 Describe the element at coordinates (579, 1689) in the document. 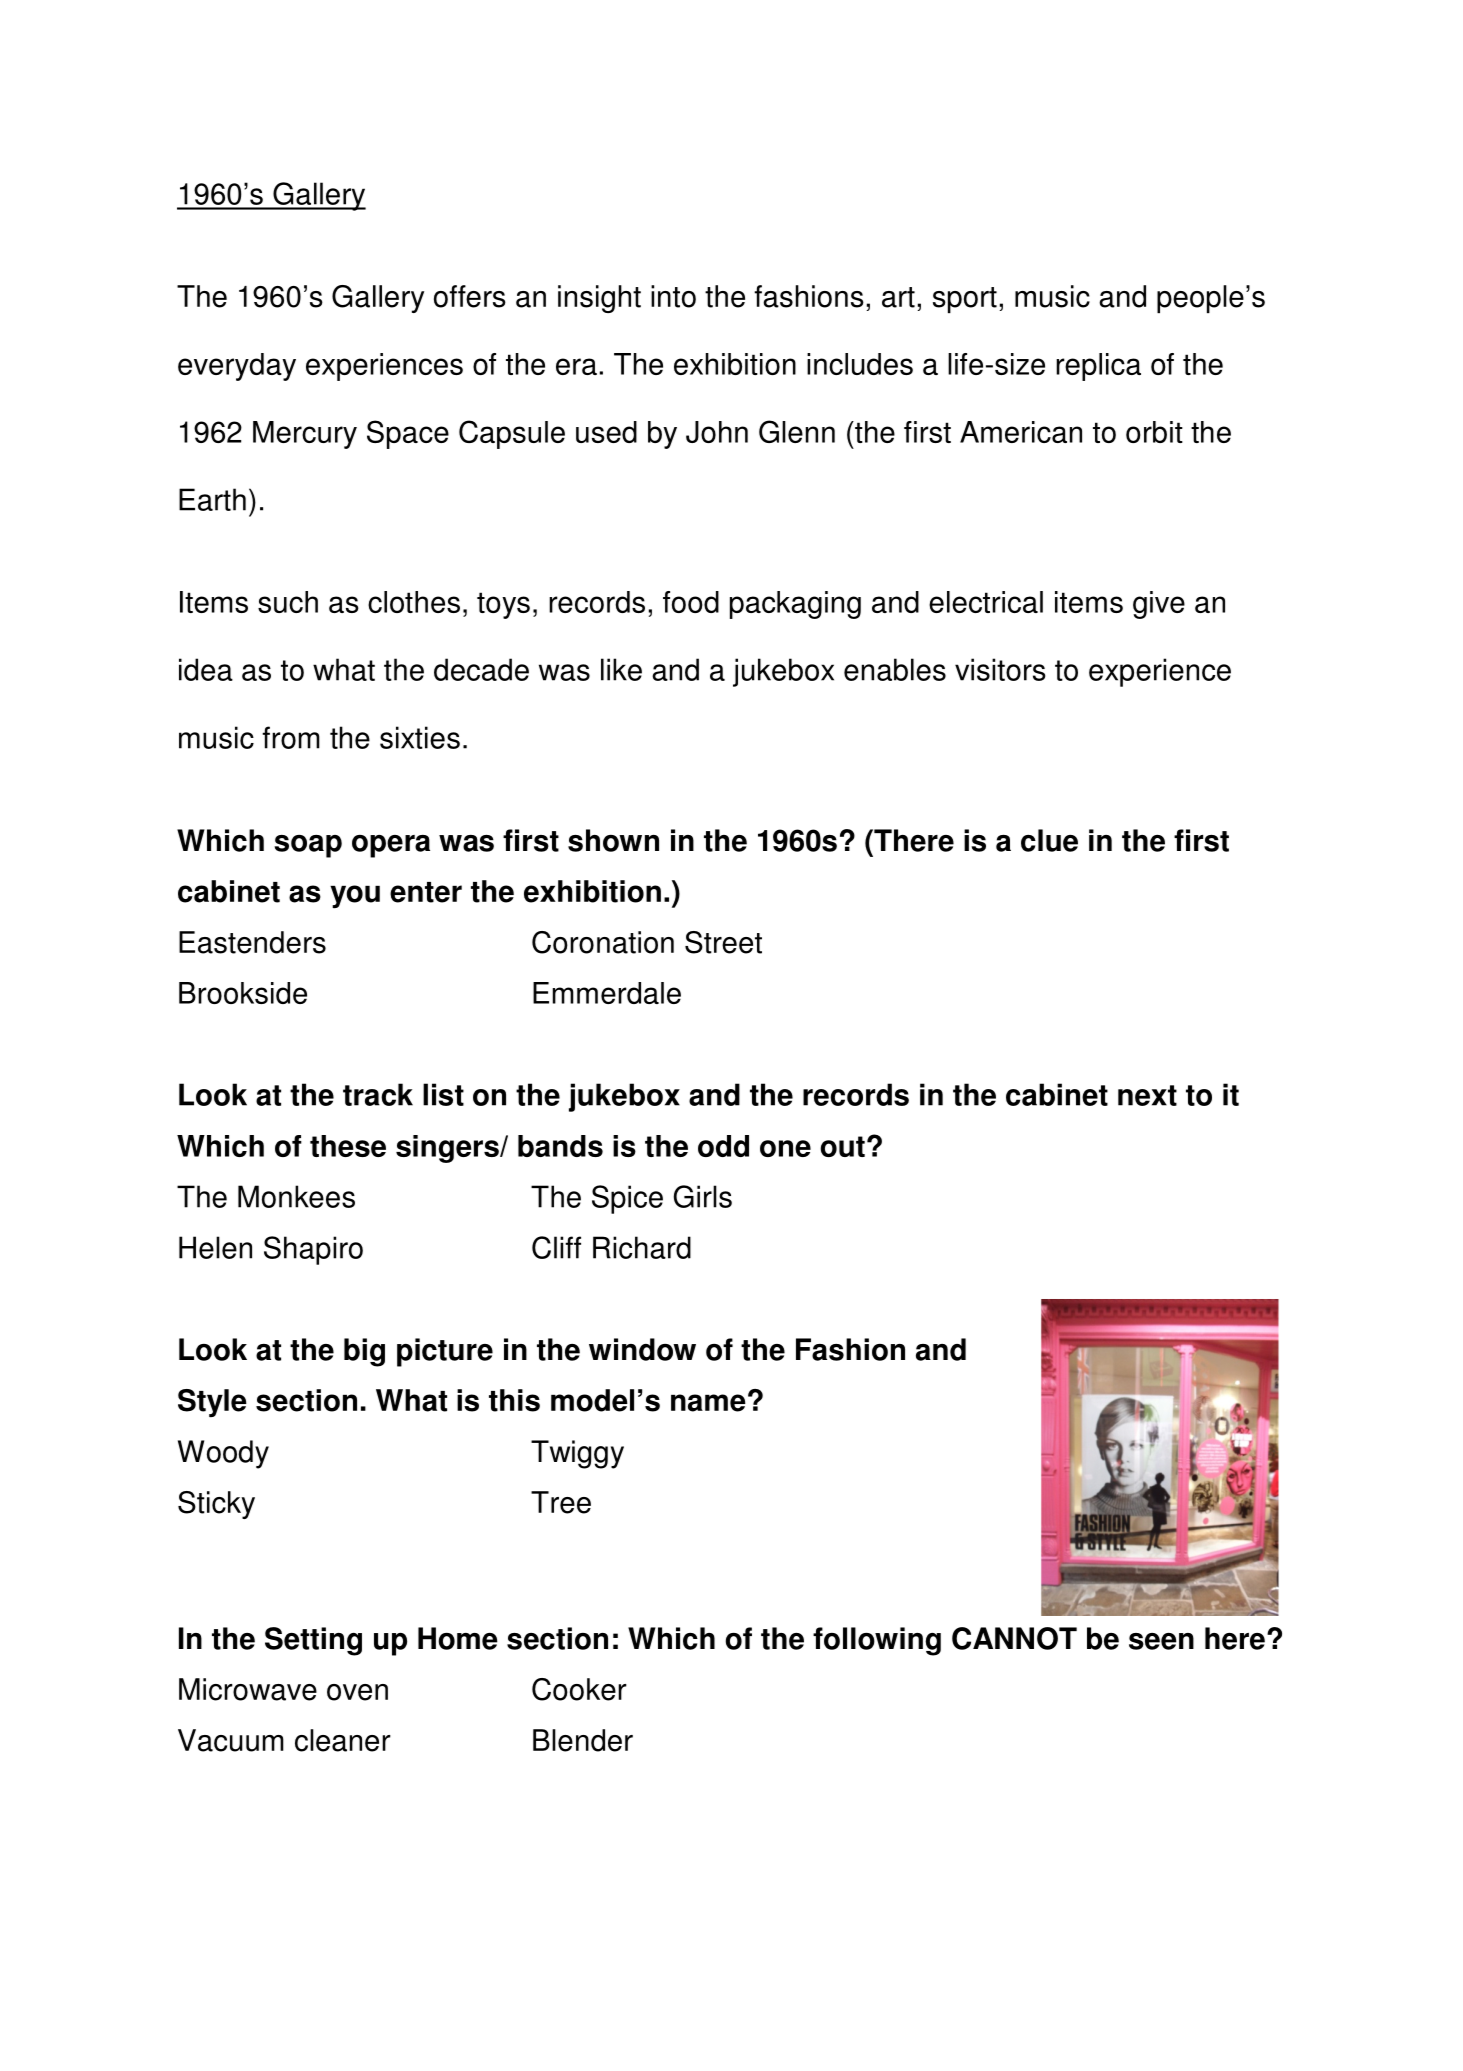

I see `Cooker` at that location.
